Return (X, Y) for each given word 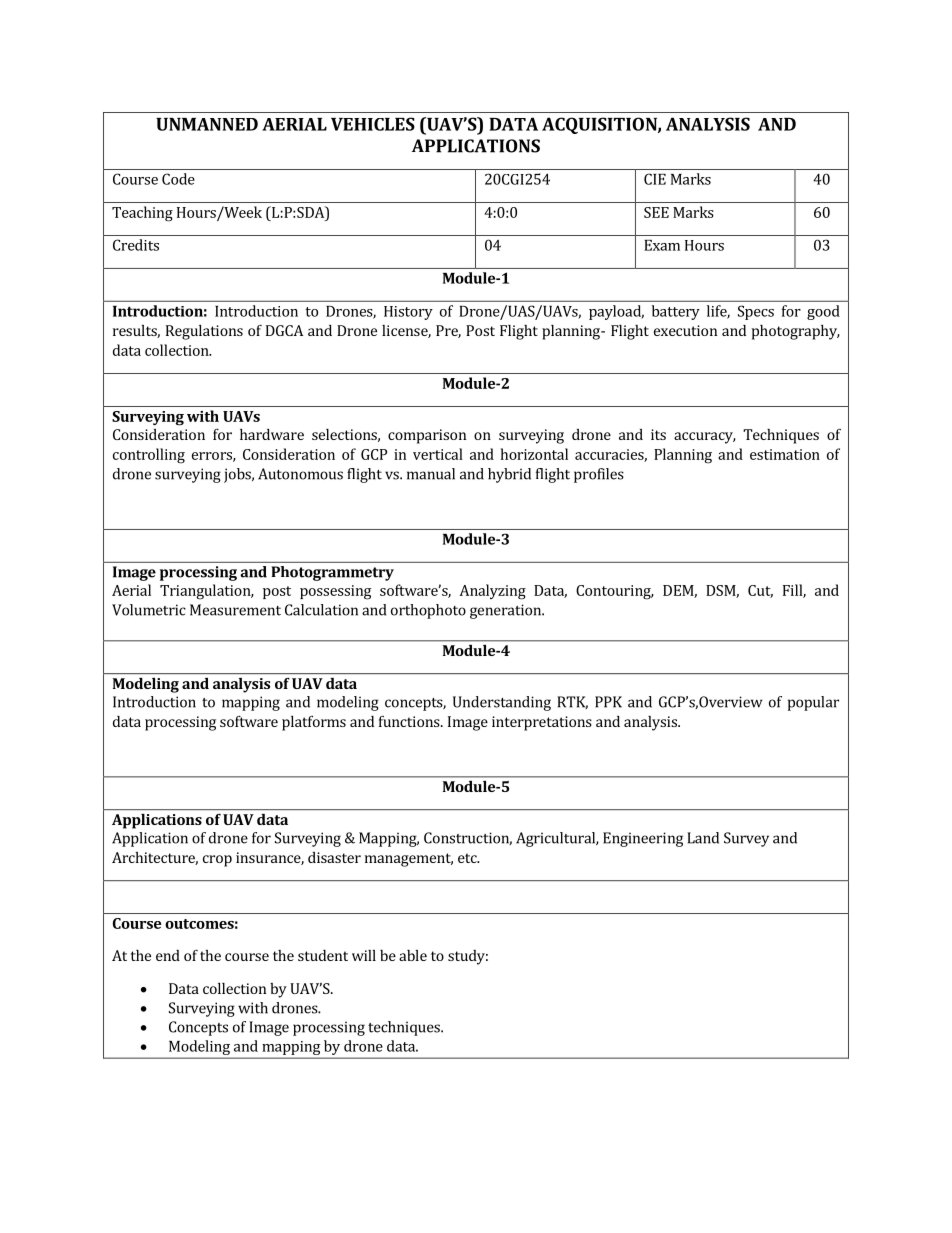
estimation (785, 454)
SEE (656, 212)
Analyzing (492, 592)
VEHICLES (373, 124)
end (168, 955)
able (413, 955)
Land (703, 838)
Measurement (235, 610)
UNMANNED (207, 124)
